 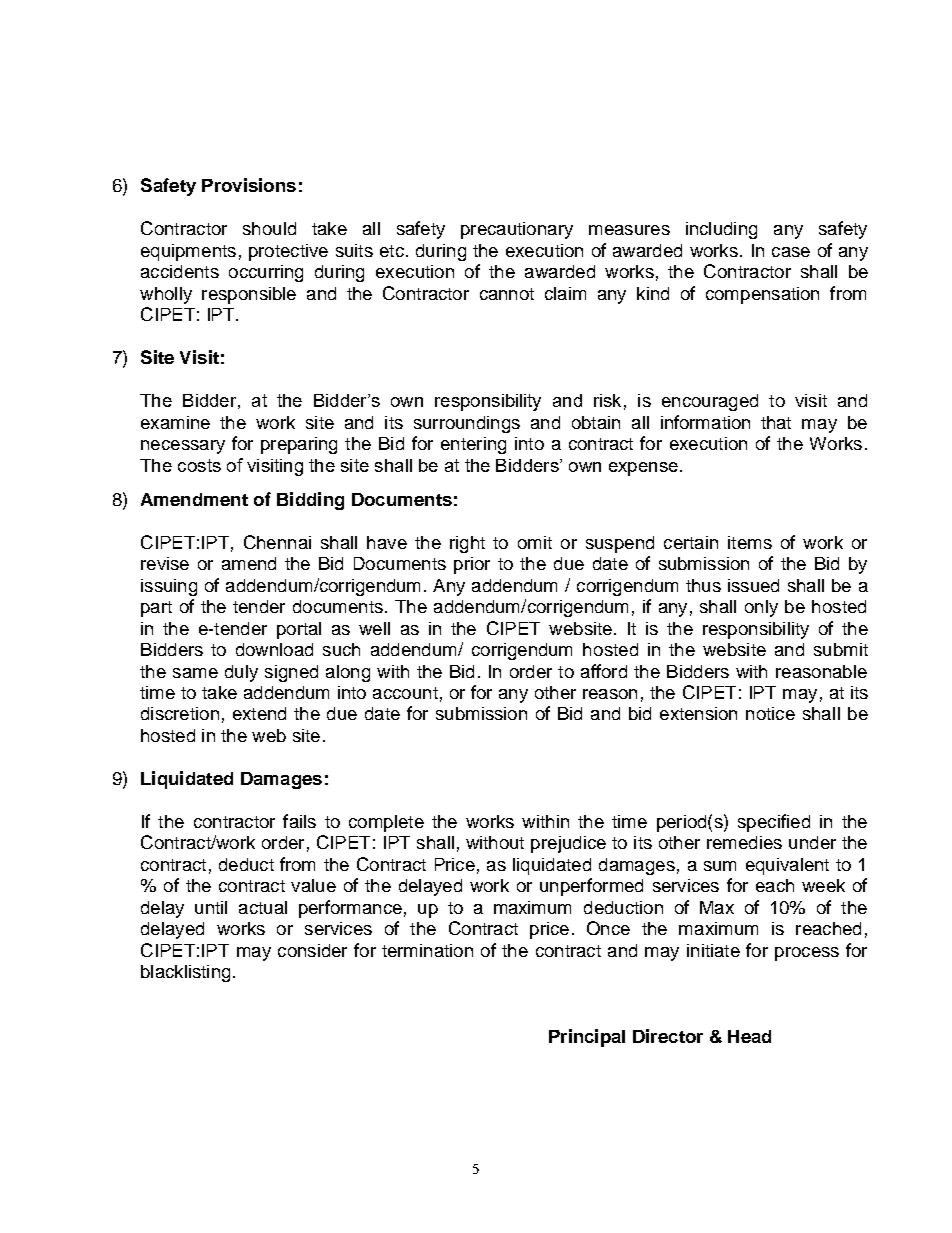 What do you see at coordinates (269, 228) in the image?
I see `should` at bounding box center [269, 228].
